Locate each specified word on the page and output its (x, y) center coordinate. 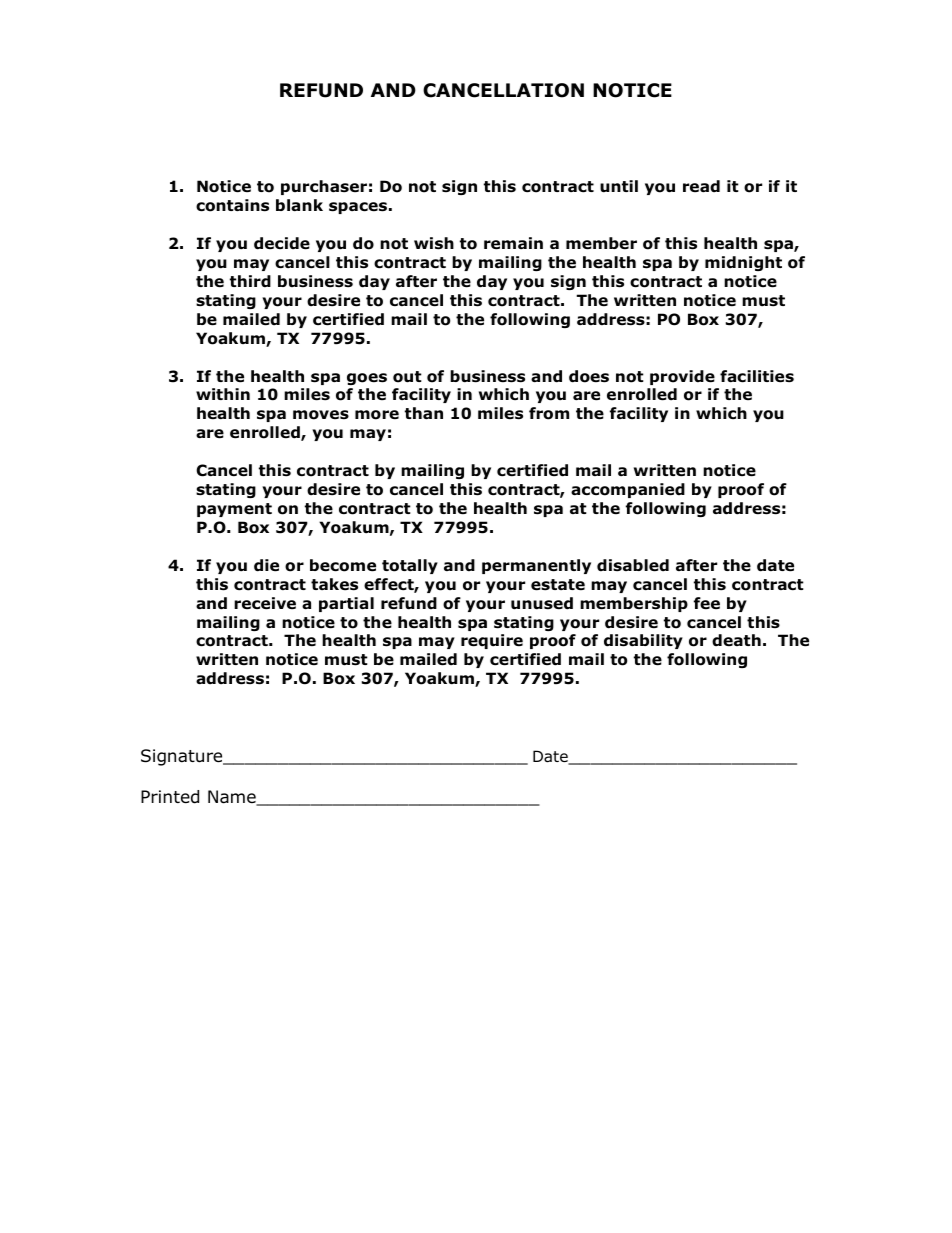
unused (542, 603)
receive (265, 603)
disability (643, 641)
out (407, 377)
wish (434, 243)
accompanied (628, 490)
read (701, 186)
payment (234, 510)
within (223, 394)
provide (682, 377)
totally (410, 566)
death (736, 640)
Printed (170, 797)
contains (232, 205)
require (492, 641)
